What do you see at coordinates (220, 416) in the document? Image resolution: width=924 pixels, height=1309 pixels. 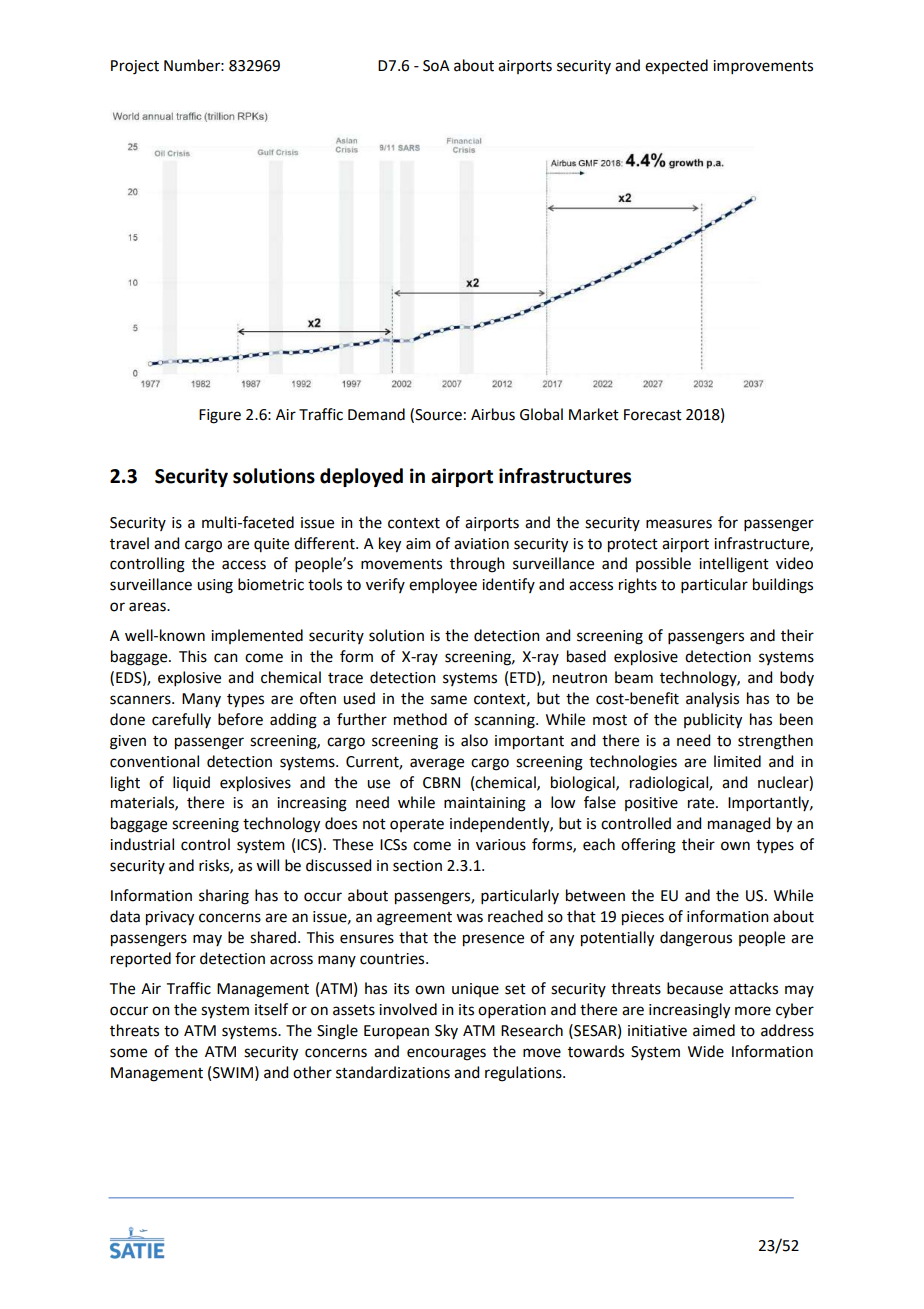 I see `Figure` at bounding box center [220, 416].
